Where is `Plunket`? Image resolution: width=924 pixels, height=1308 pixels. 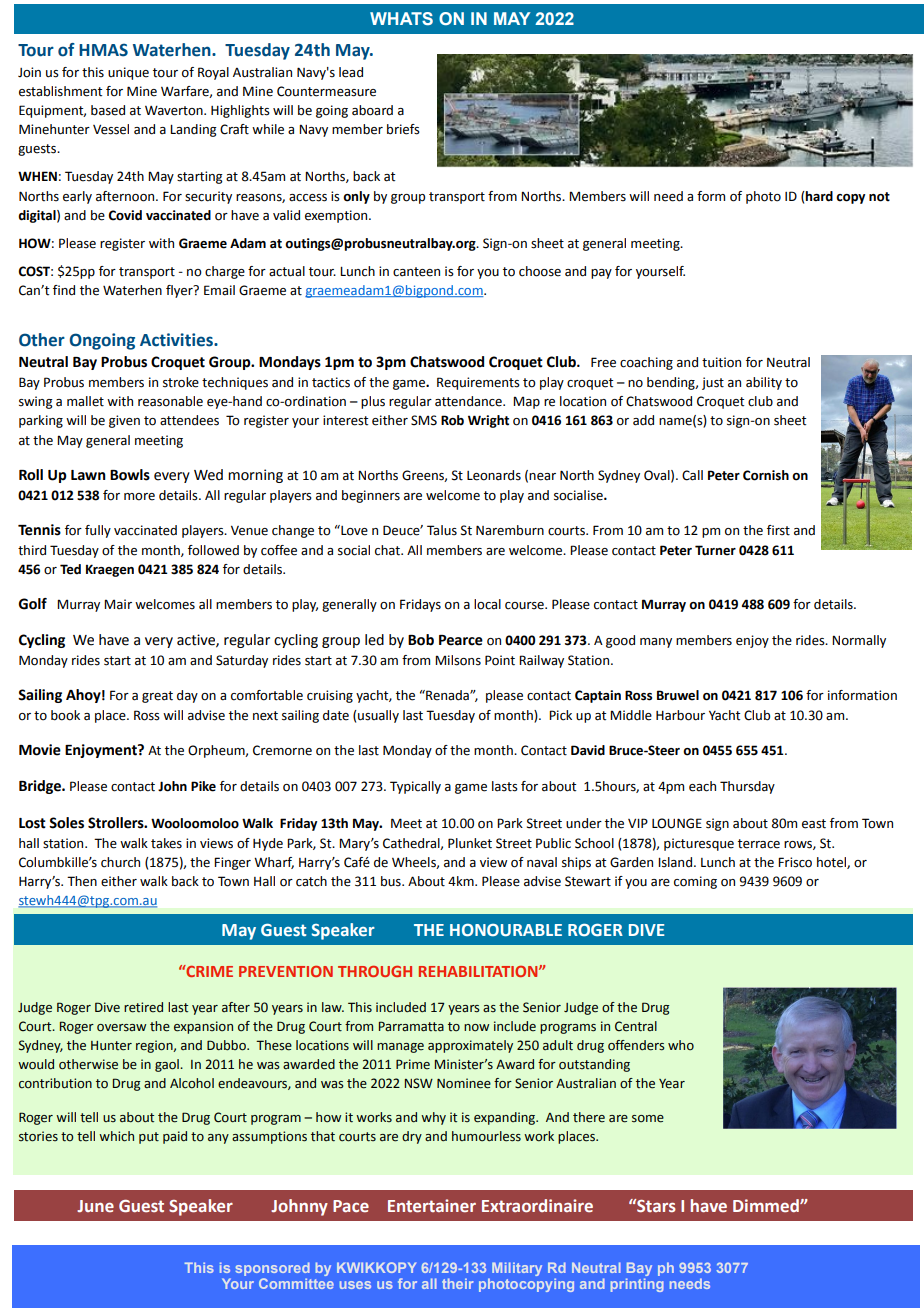 Plunket is located at coordinates (470, 843).
